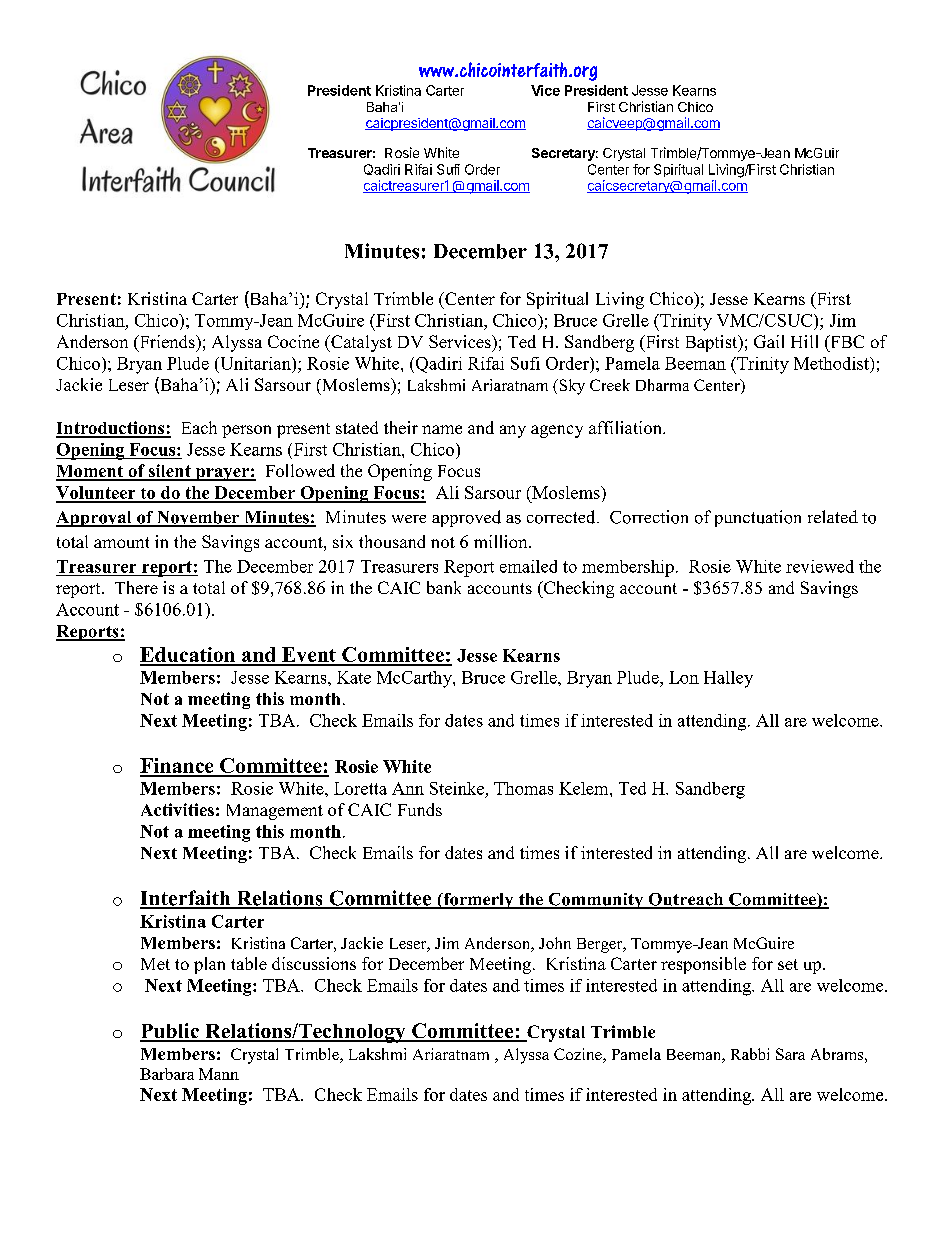 The height and width of the page is (1233, 952). I want to click on Baptist, so click(713, 343).
